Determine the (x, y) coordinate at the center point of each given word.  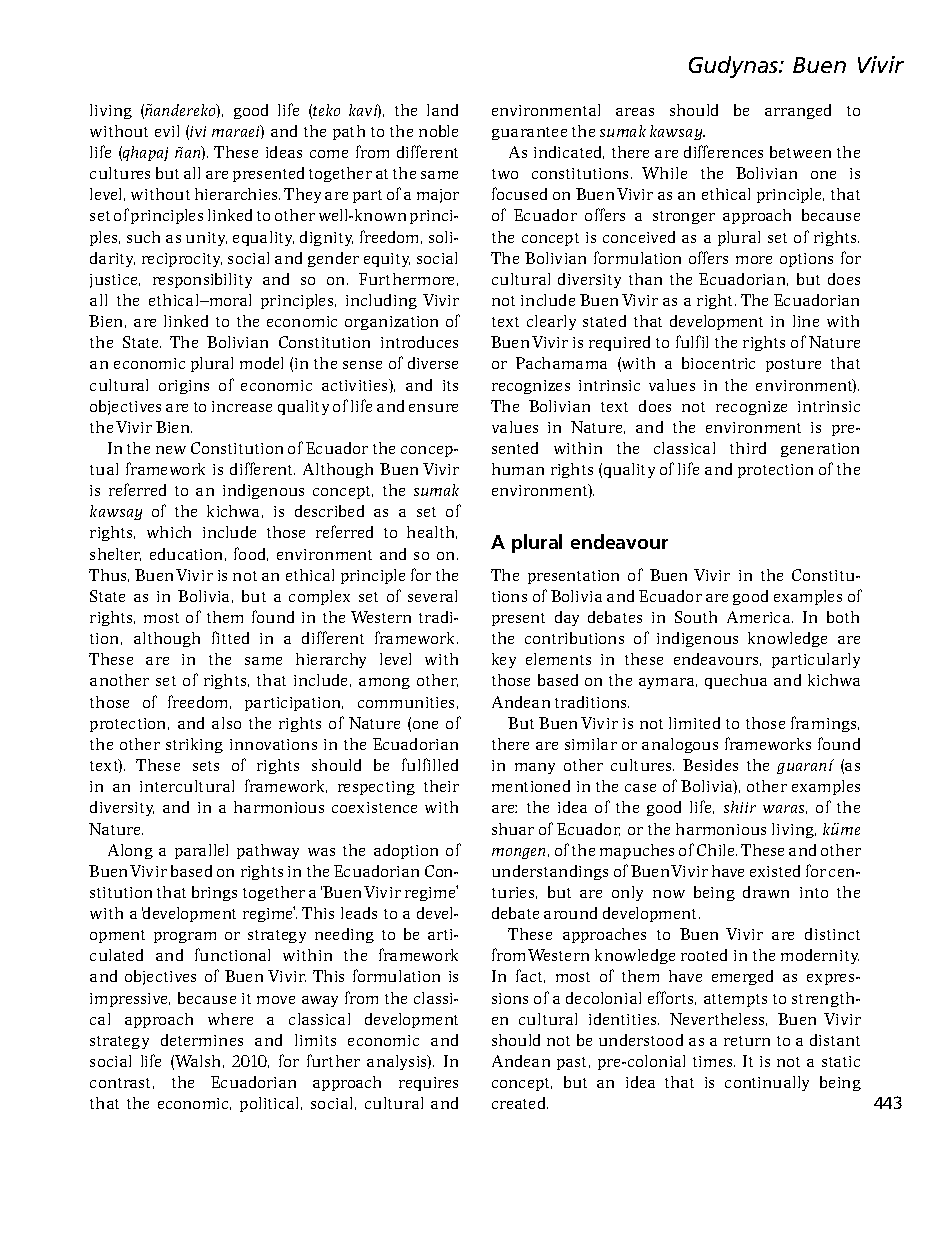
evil (167, 131)
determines (202, 1040)
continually (767, 1083)
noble (438, 131)
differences (723, 151)
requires (428, 1084)
